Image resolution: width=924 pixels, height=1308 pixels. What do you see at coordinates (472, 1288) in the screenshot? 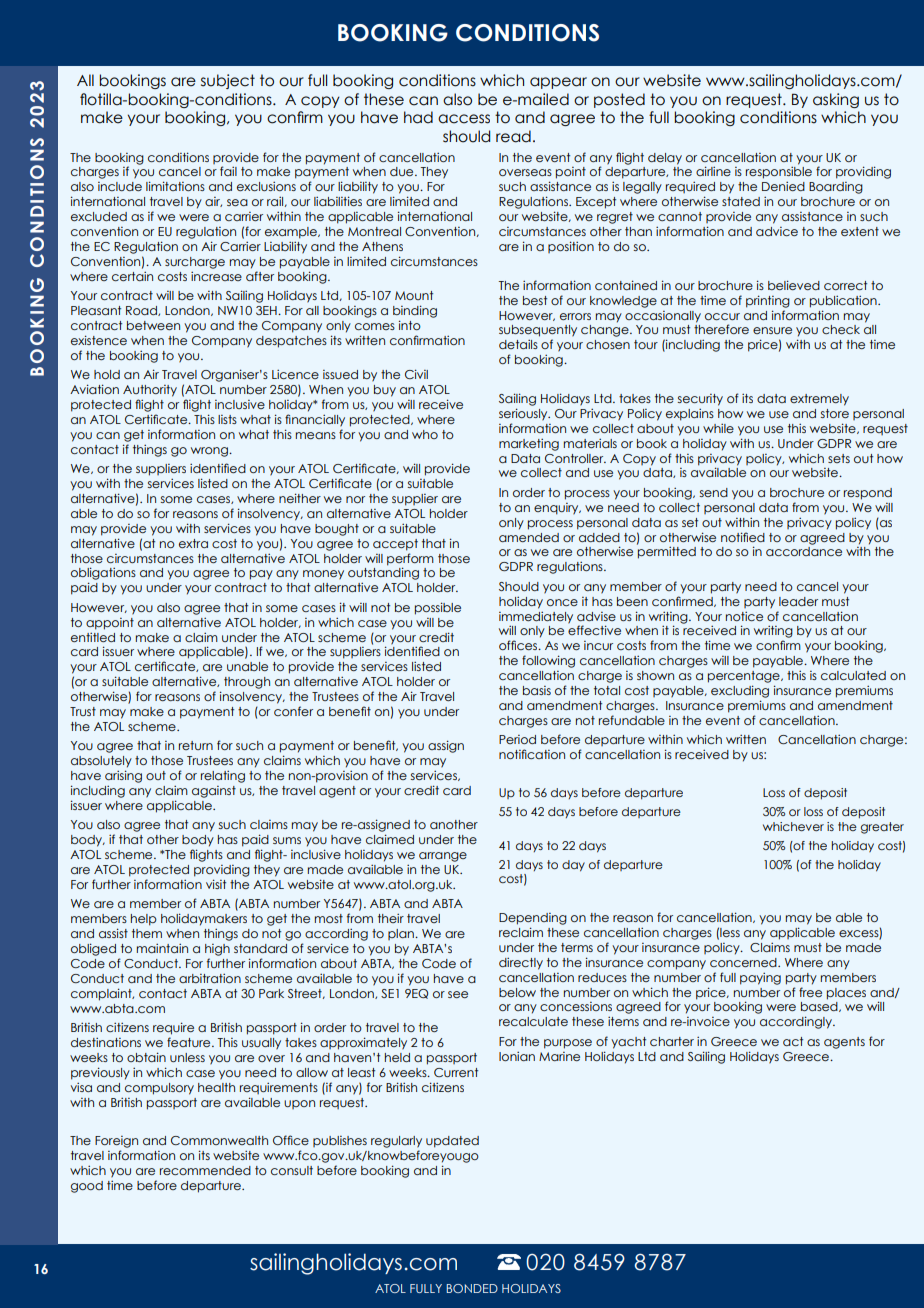
I see `BONDED` at bounding box center [472, 1288].
